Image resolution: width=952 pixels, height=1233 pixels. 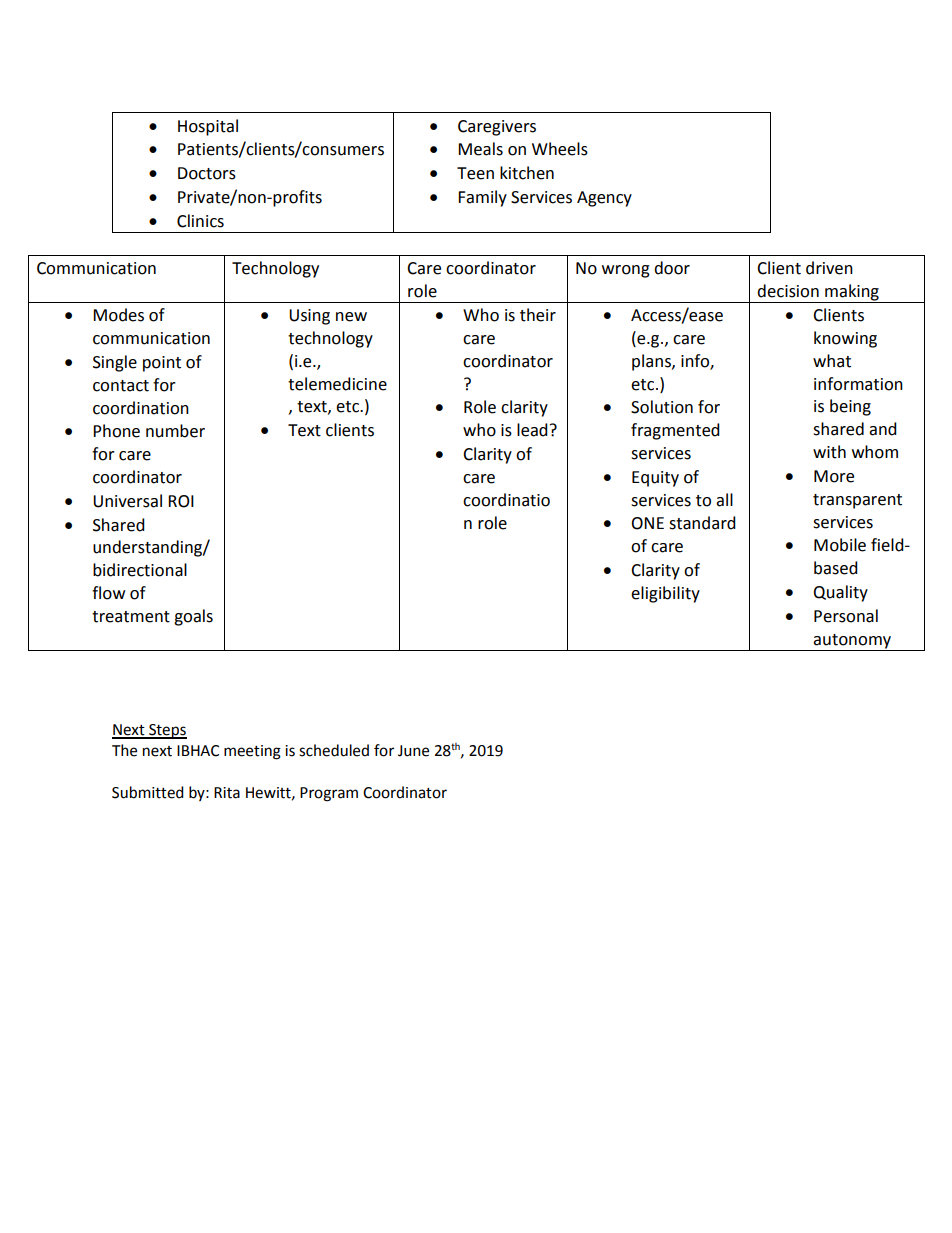 I want to click on Hospital, so click(x=208, y=127).
